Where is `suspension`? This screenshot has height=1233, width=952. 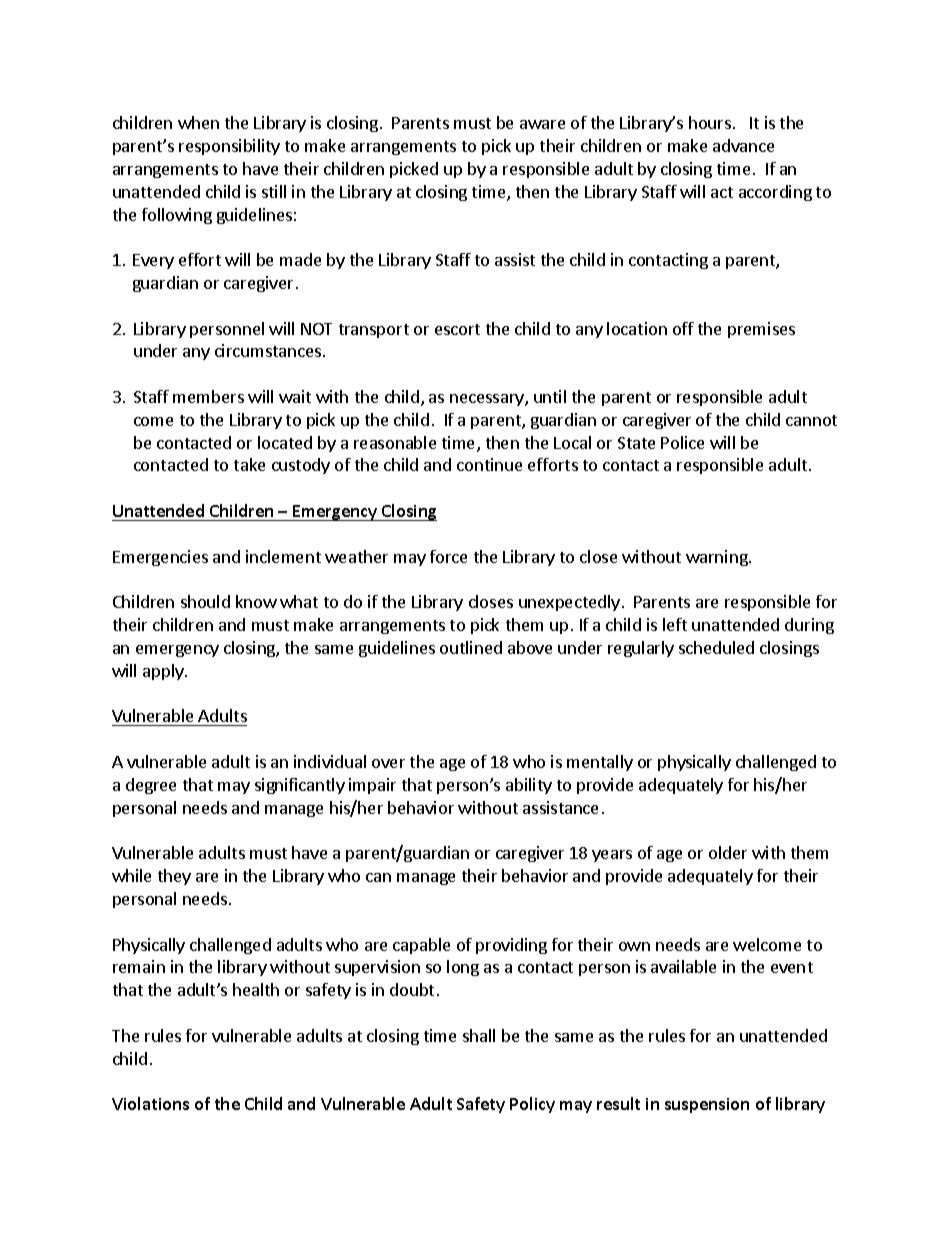 suspension is located at coordinates (707, 1105).
